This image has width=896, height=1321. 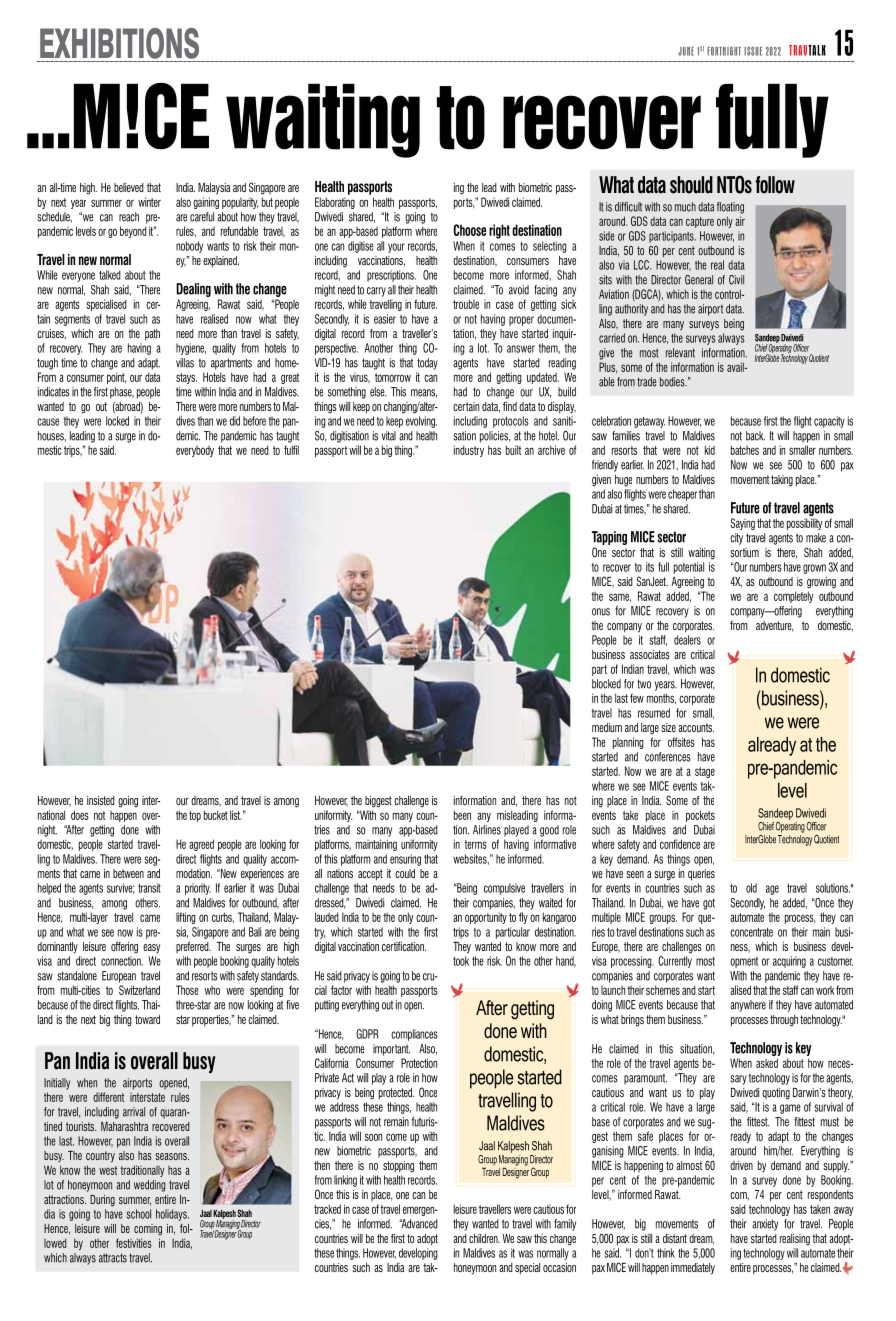 What do you see at coordinates (765, 1225) in the image?
I see `anxiety` at bounding box center [765, 1225].
